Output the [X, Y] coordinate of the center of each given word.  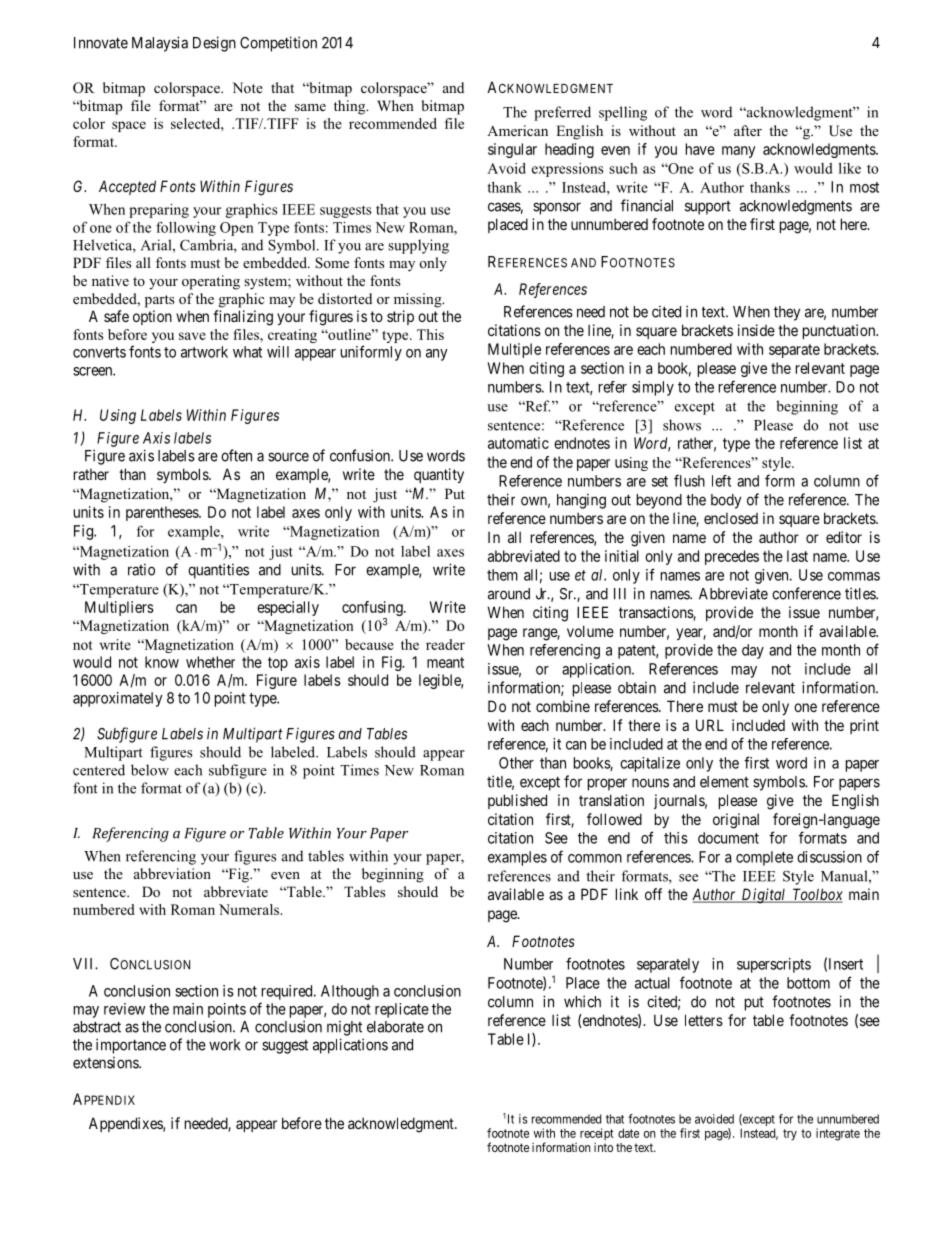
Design [214, 44]
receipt [597, 1134]
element [724, 782]
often [236, 455]
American [517, 130]
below [150, 770]
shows [682, 425]
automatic [518, 443]
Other [516, 763]
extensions [106, 1063]
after [748, 130]
